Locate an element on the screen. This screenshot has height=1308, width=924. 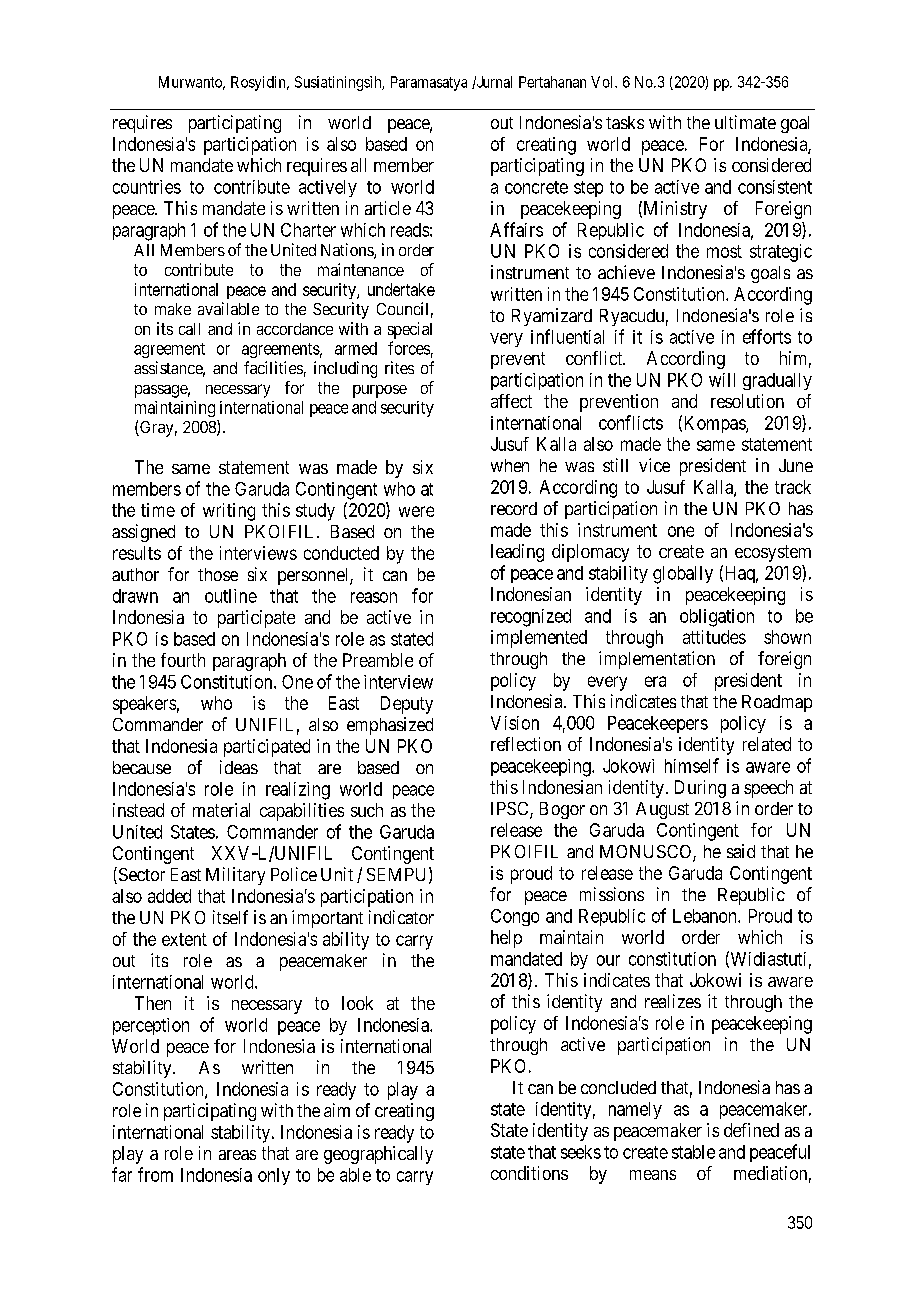
fourth is located at coordinates (183, 660).
